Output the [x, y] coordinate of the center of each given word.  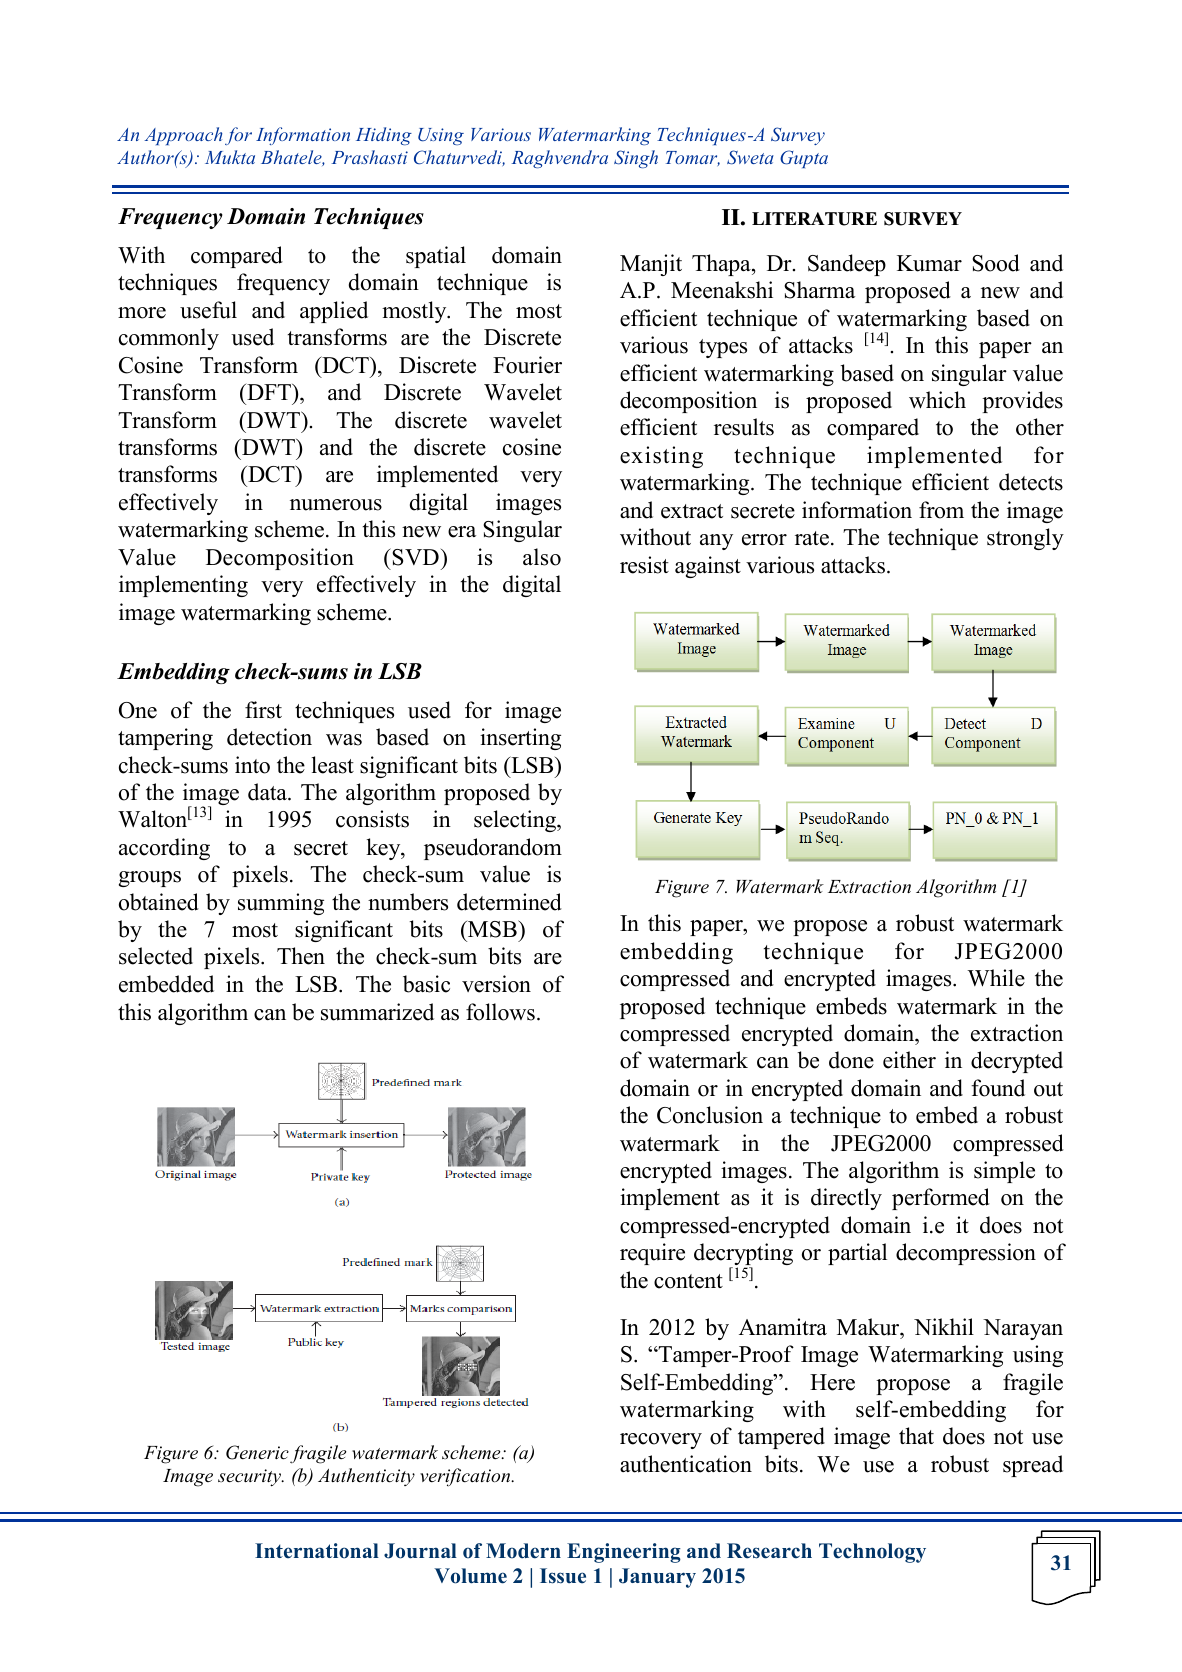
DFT [269, 392]
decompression [966, 1254]
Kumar [929, 263]
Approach [183, 136]
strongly [1025, 539]
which [937, 400]
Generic [257, 1452]
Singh [636, 159]
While [996, 978]
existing [661, 457]
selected [156, 956]
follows [500, 1012]
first [263, 710]
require [652, 1254]
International [317, 1551]
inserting [520, 739]
